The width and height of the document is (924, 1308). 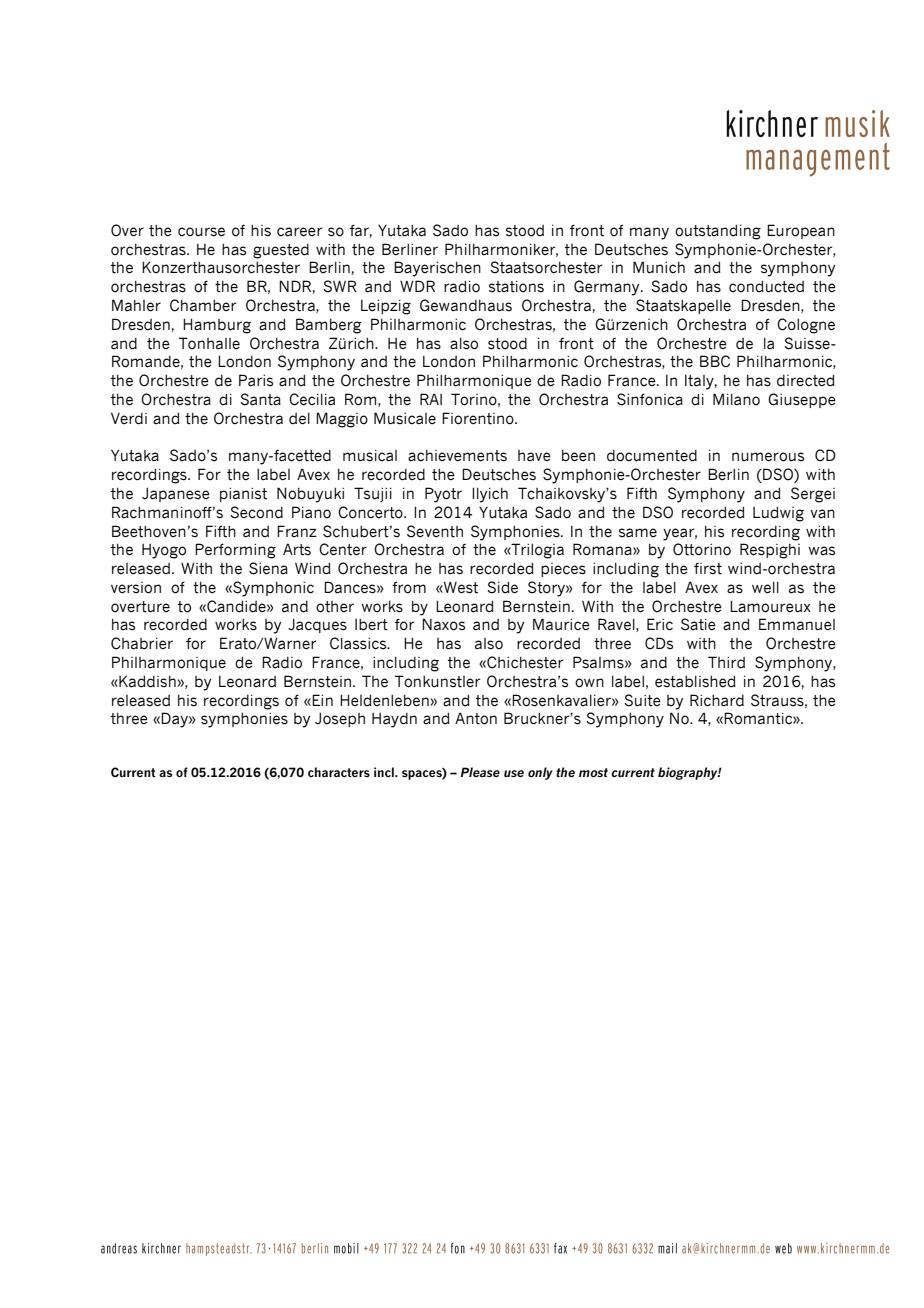 I want to click on RAI, so click(x=431, y=399).
